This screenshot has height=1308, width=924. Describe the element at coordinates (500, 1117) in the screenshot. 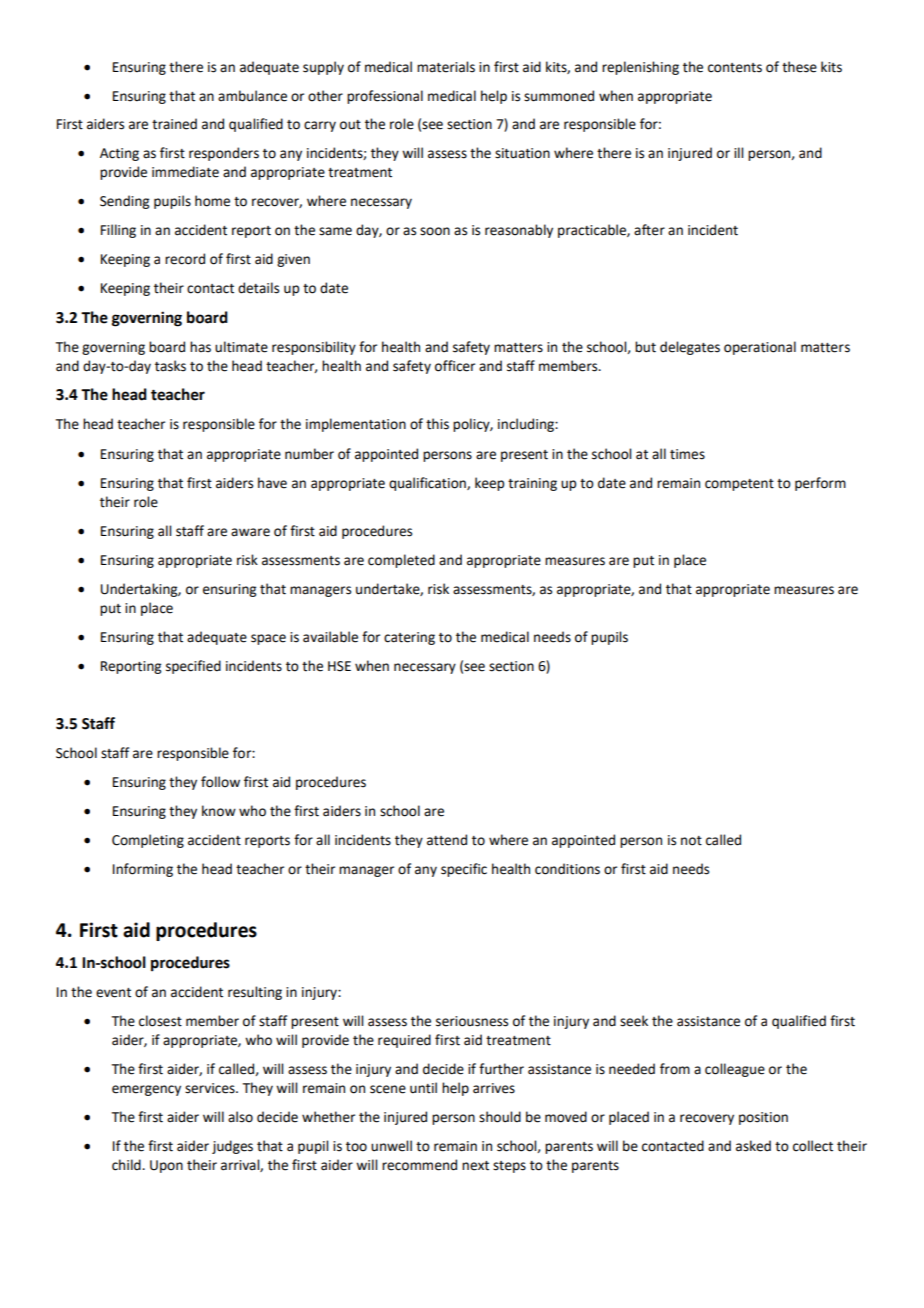

I see `should` at that location.
